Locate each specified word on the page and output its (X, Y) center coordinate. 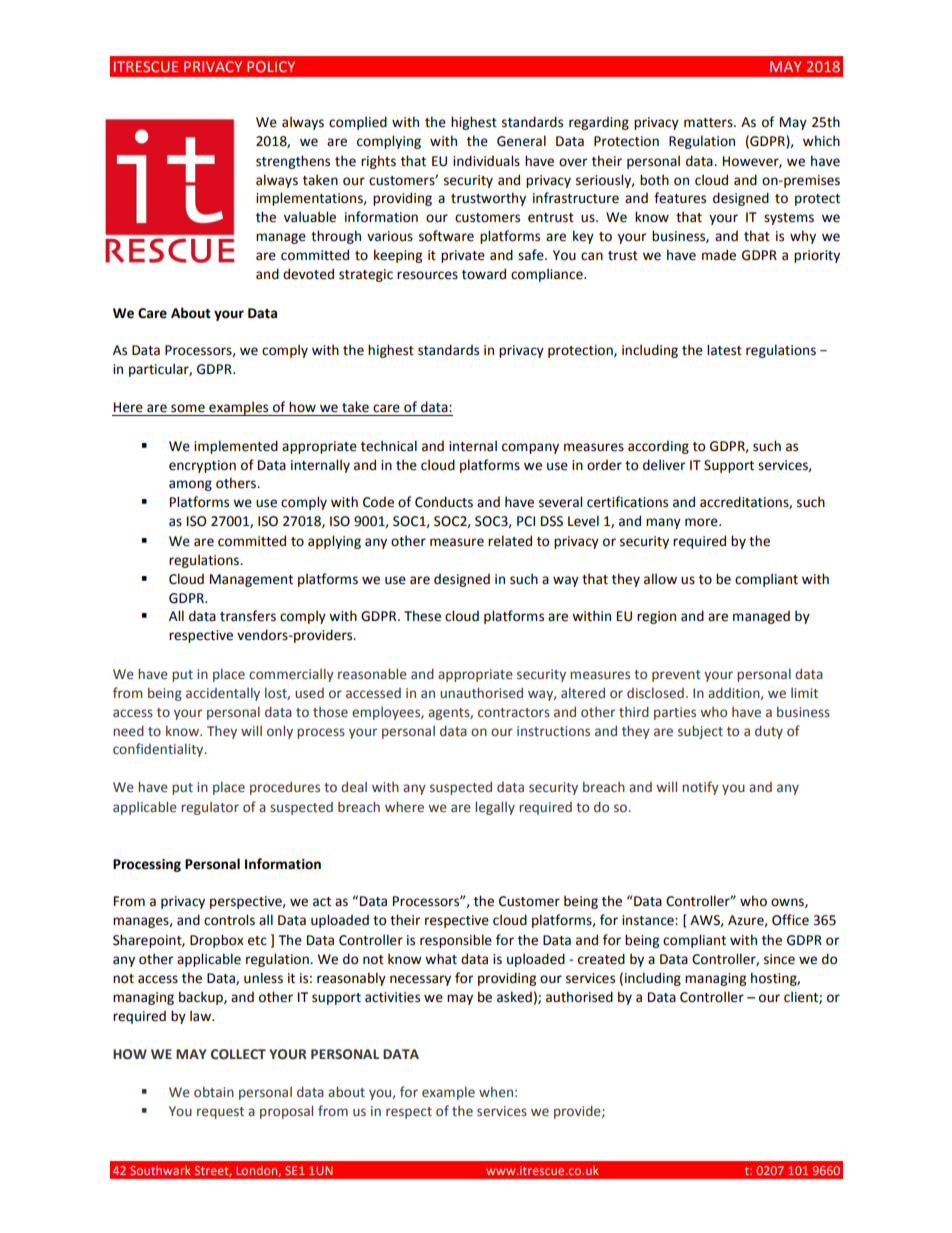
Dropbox (217, 941)
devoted (308, 274)
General (521, 141)
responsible (456, 941)
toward (484, 274)
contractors (514, 712)
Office (790, 920)
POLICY (271, 66)
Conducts (444, 502)
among (190, 485)
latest (724, 350)
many (663, 523)
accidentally (223, 694)
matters (709, 123)
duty (769, 732)
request (220, 1113)
